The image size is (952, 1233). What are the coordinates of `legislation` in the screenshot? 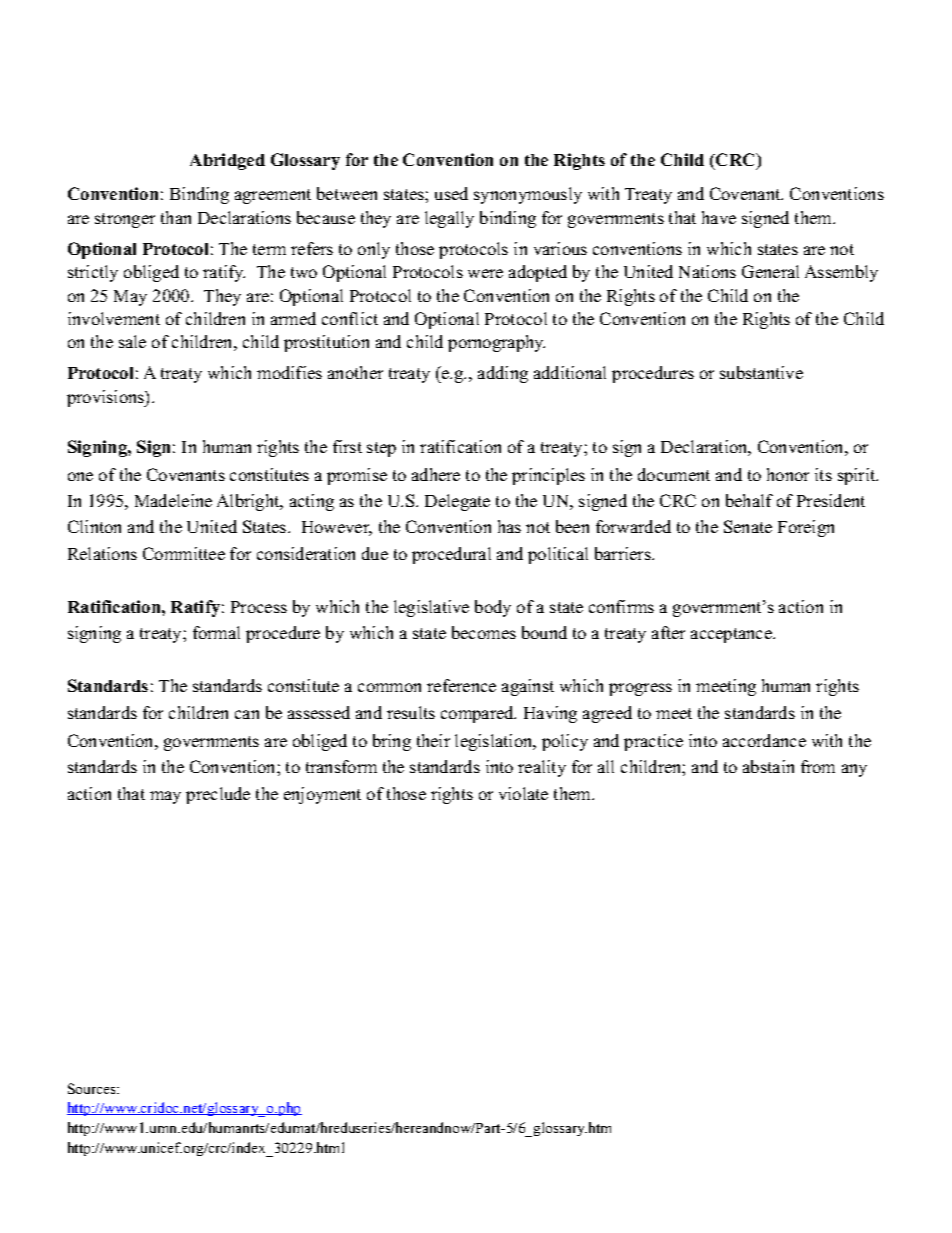 It's located at (495, 742).
